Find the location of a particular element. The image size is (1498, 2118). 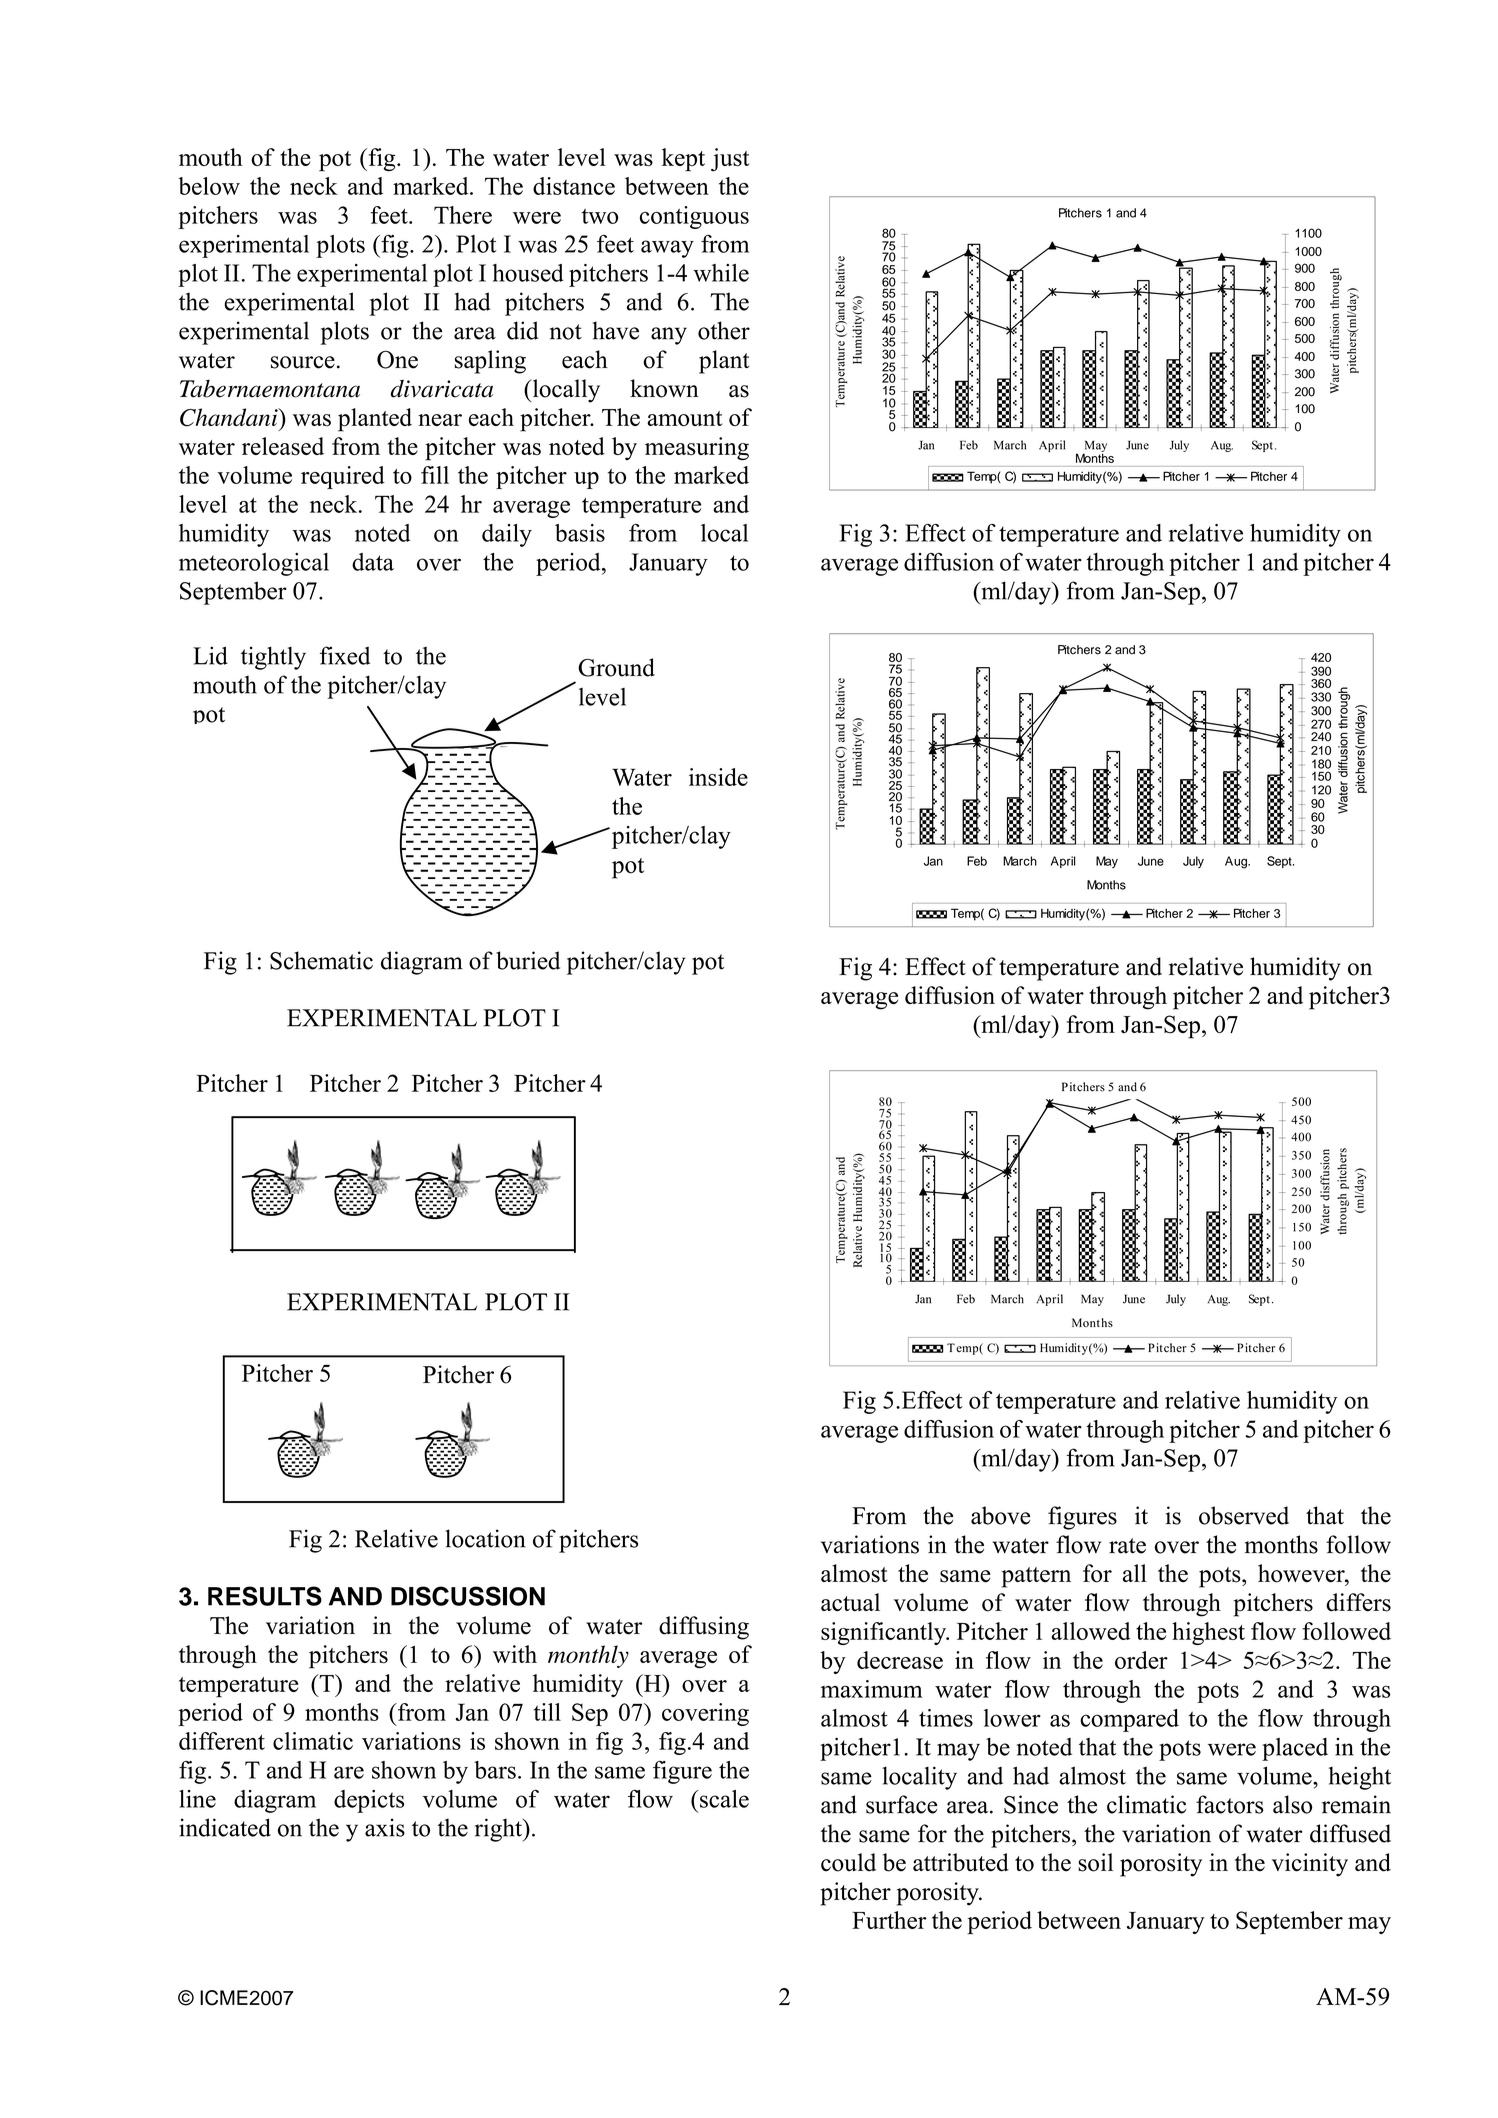

actual is located at coordinates (850, 1602).
